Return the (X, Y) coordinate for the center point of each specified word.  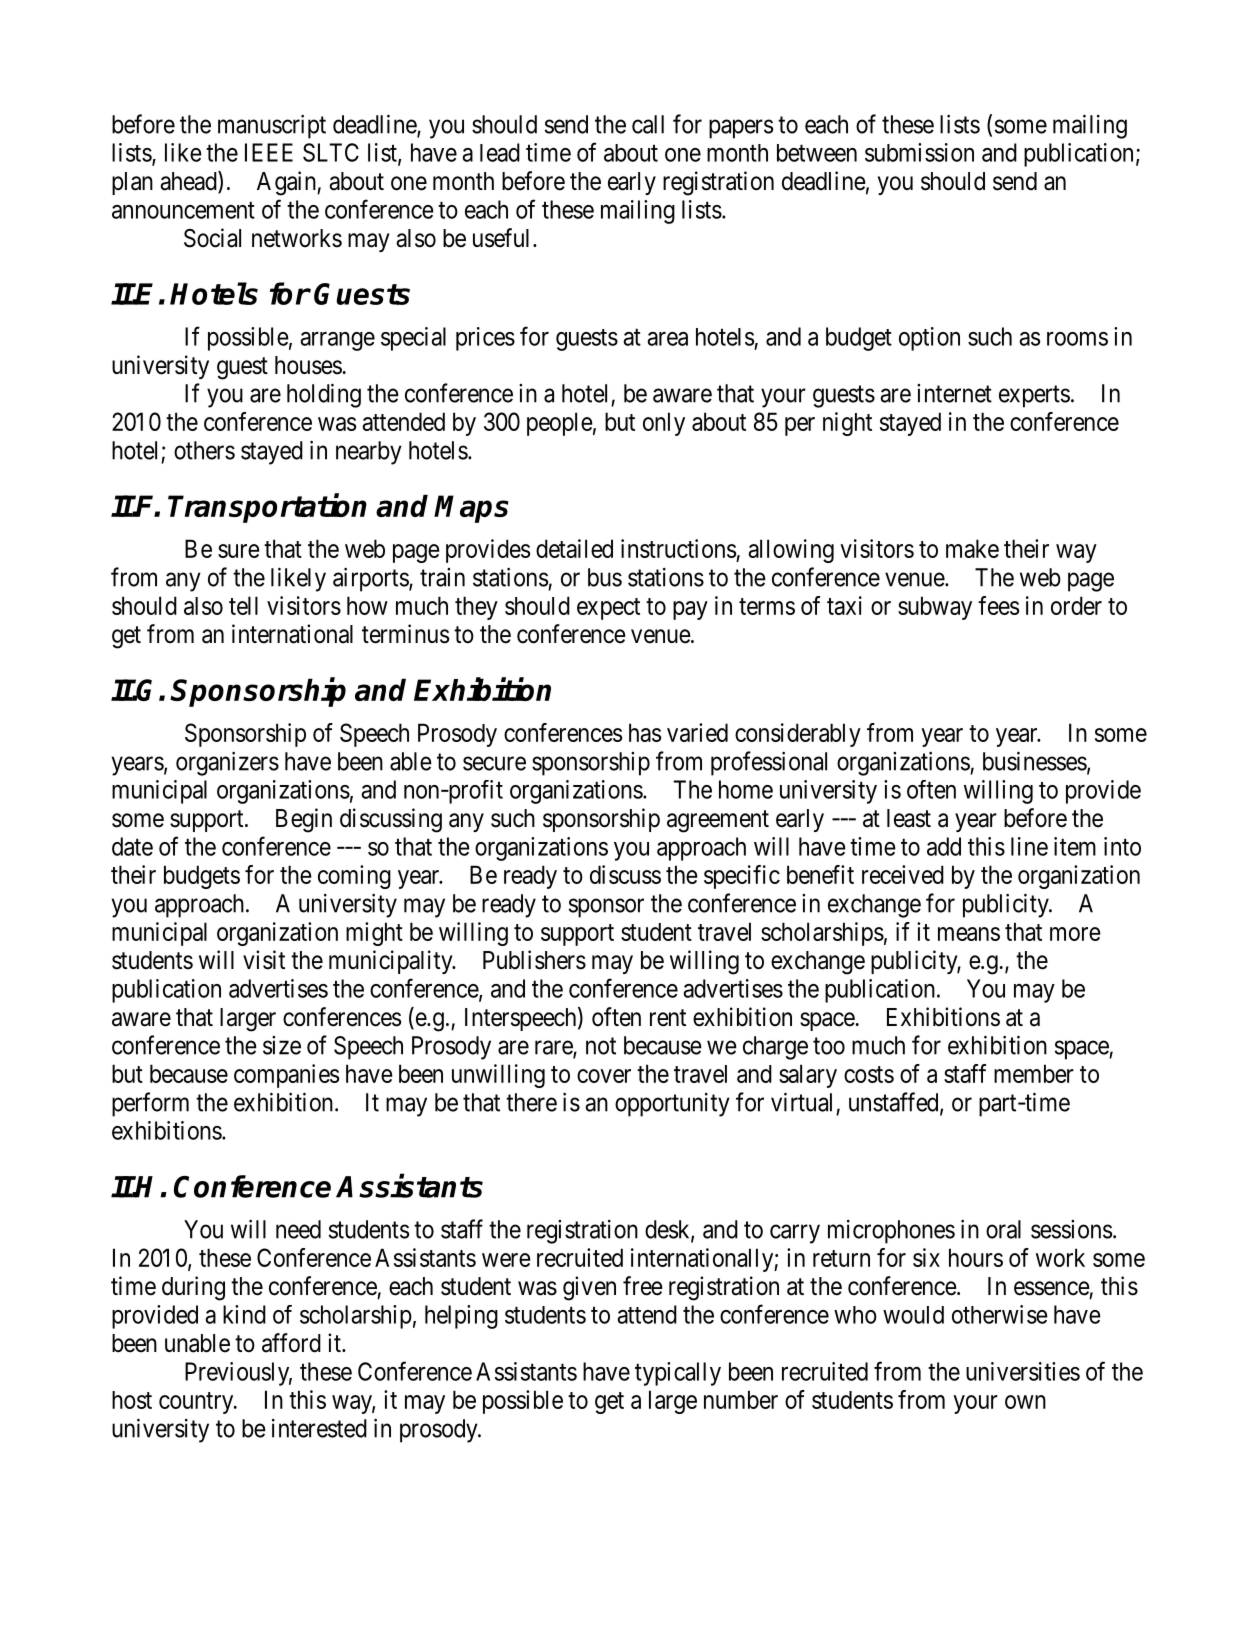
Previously (238, 1374)
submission (919, 152)
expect (608, 609)
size (282, 1045)
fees (998, 605)
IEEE (269, 152)
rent (668, 1018)
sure (239, 551)
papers (741, 129)
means (969, 934)
